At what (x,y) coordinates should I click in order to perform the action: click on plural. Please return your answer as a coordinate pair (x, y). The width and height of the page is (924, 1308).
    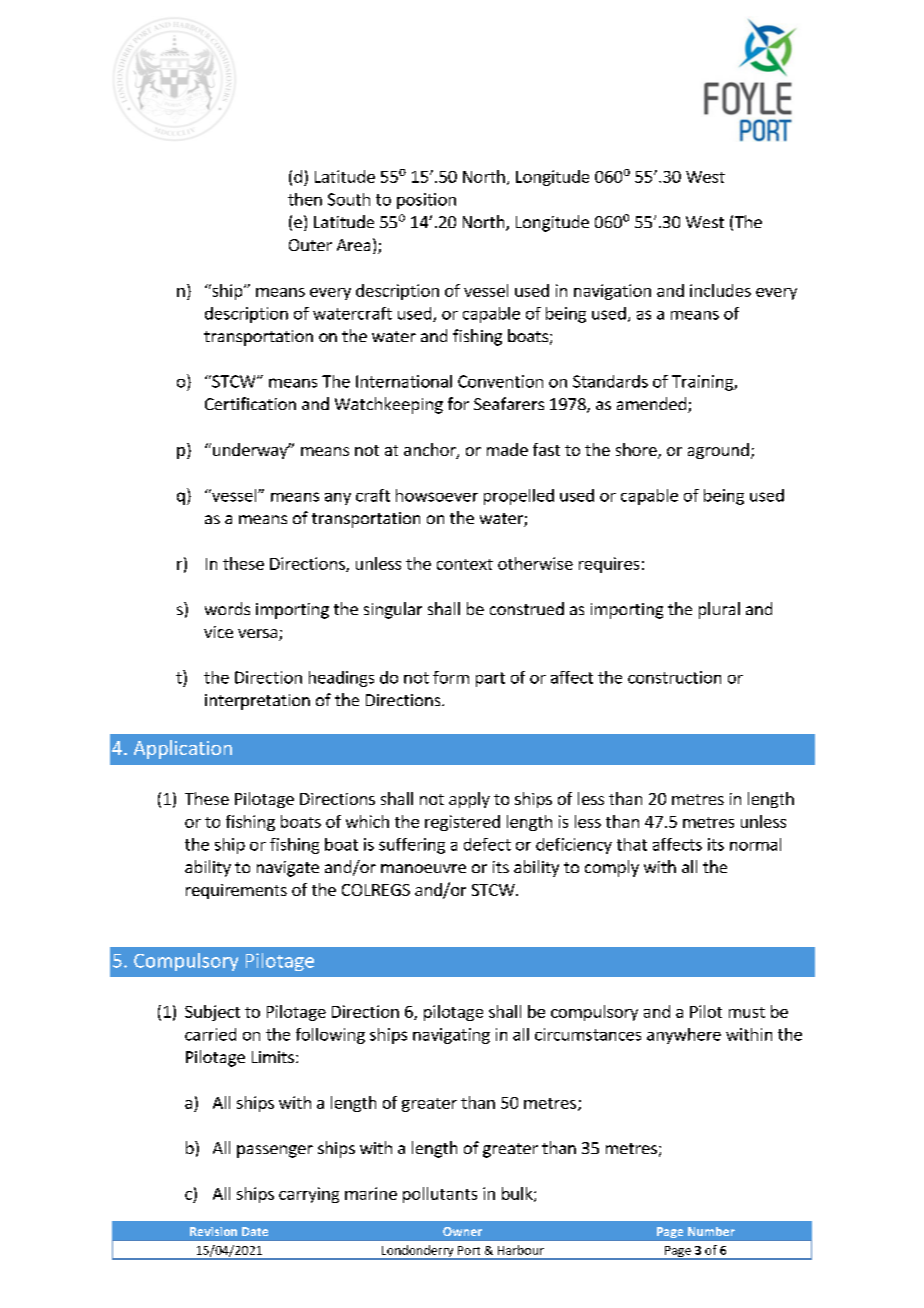
    Looking at the image, I should click on (719, 610).
